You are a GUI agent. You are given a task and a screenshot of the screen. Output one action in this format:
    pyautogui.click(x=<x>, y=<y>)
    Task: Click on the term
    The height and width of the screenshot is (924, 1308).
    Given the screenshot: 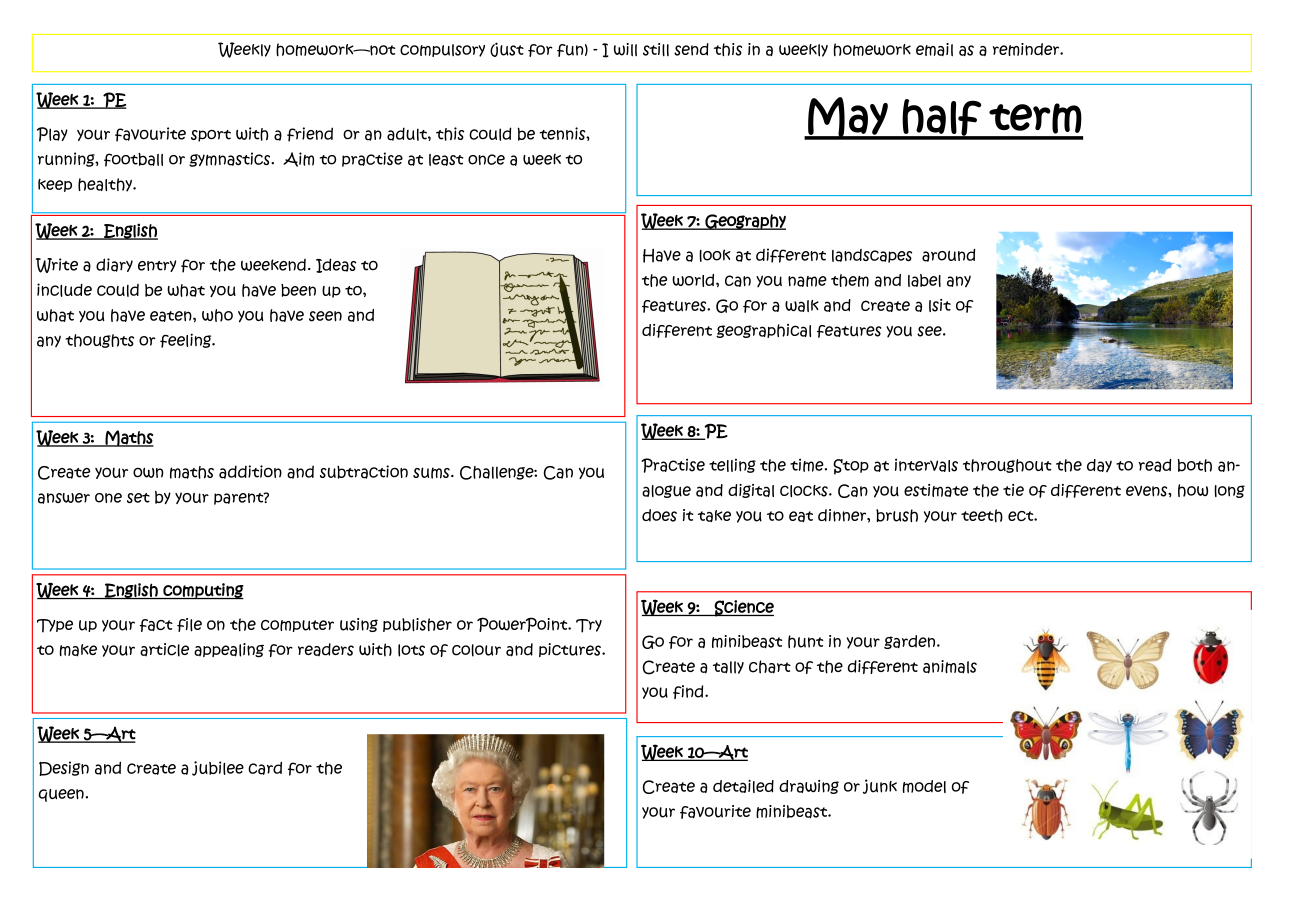 What is the action you would take?
    pyautogui.click(x=1035, y=118)
